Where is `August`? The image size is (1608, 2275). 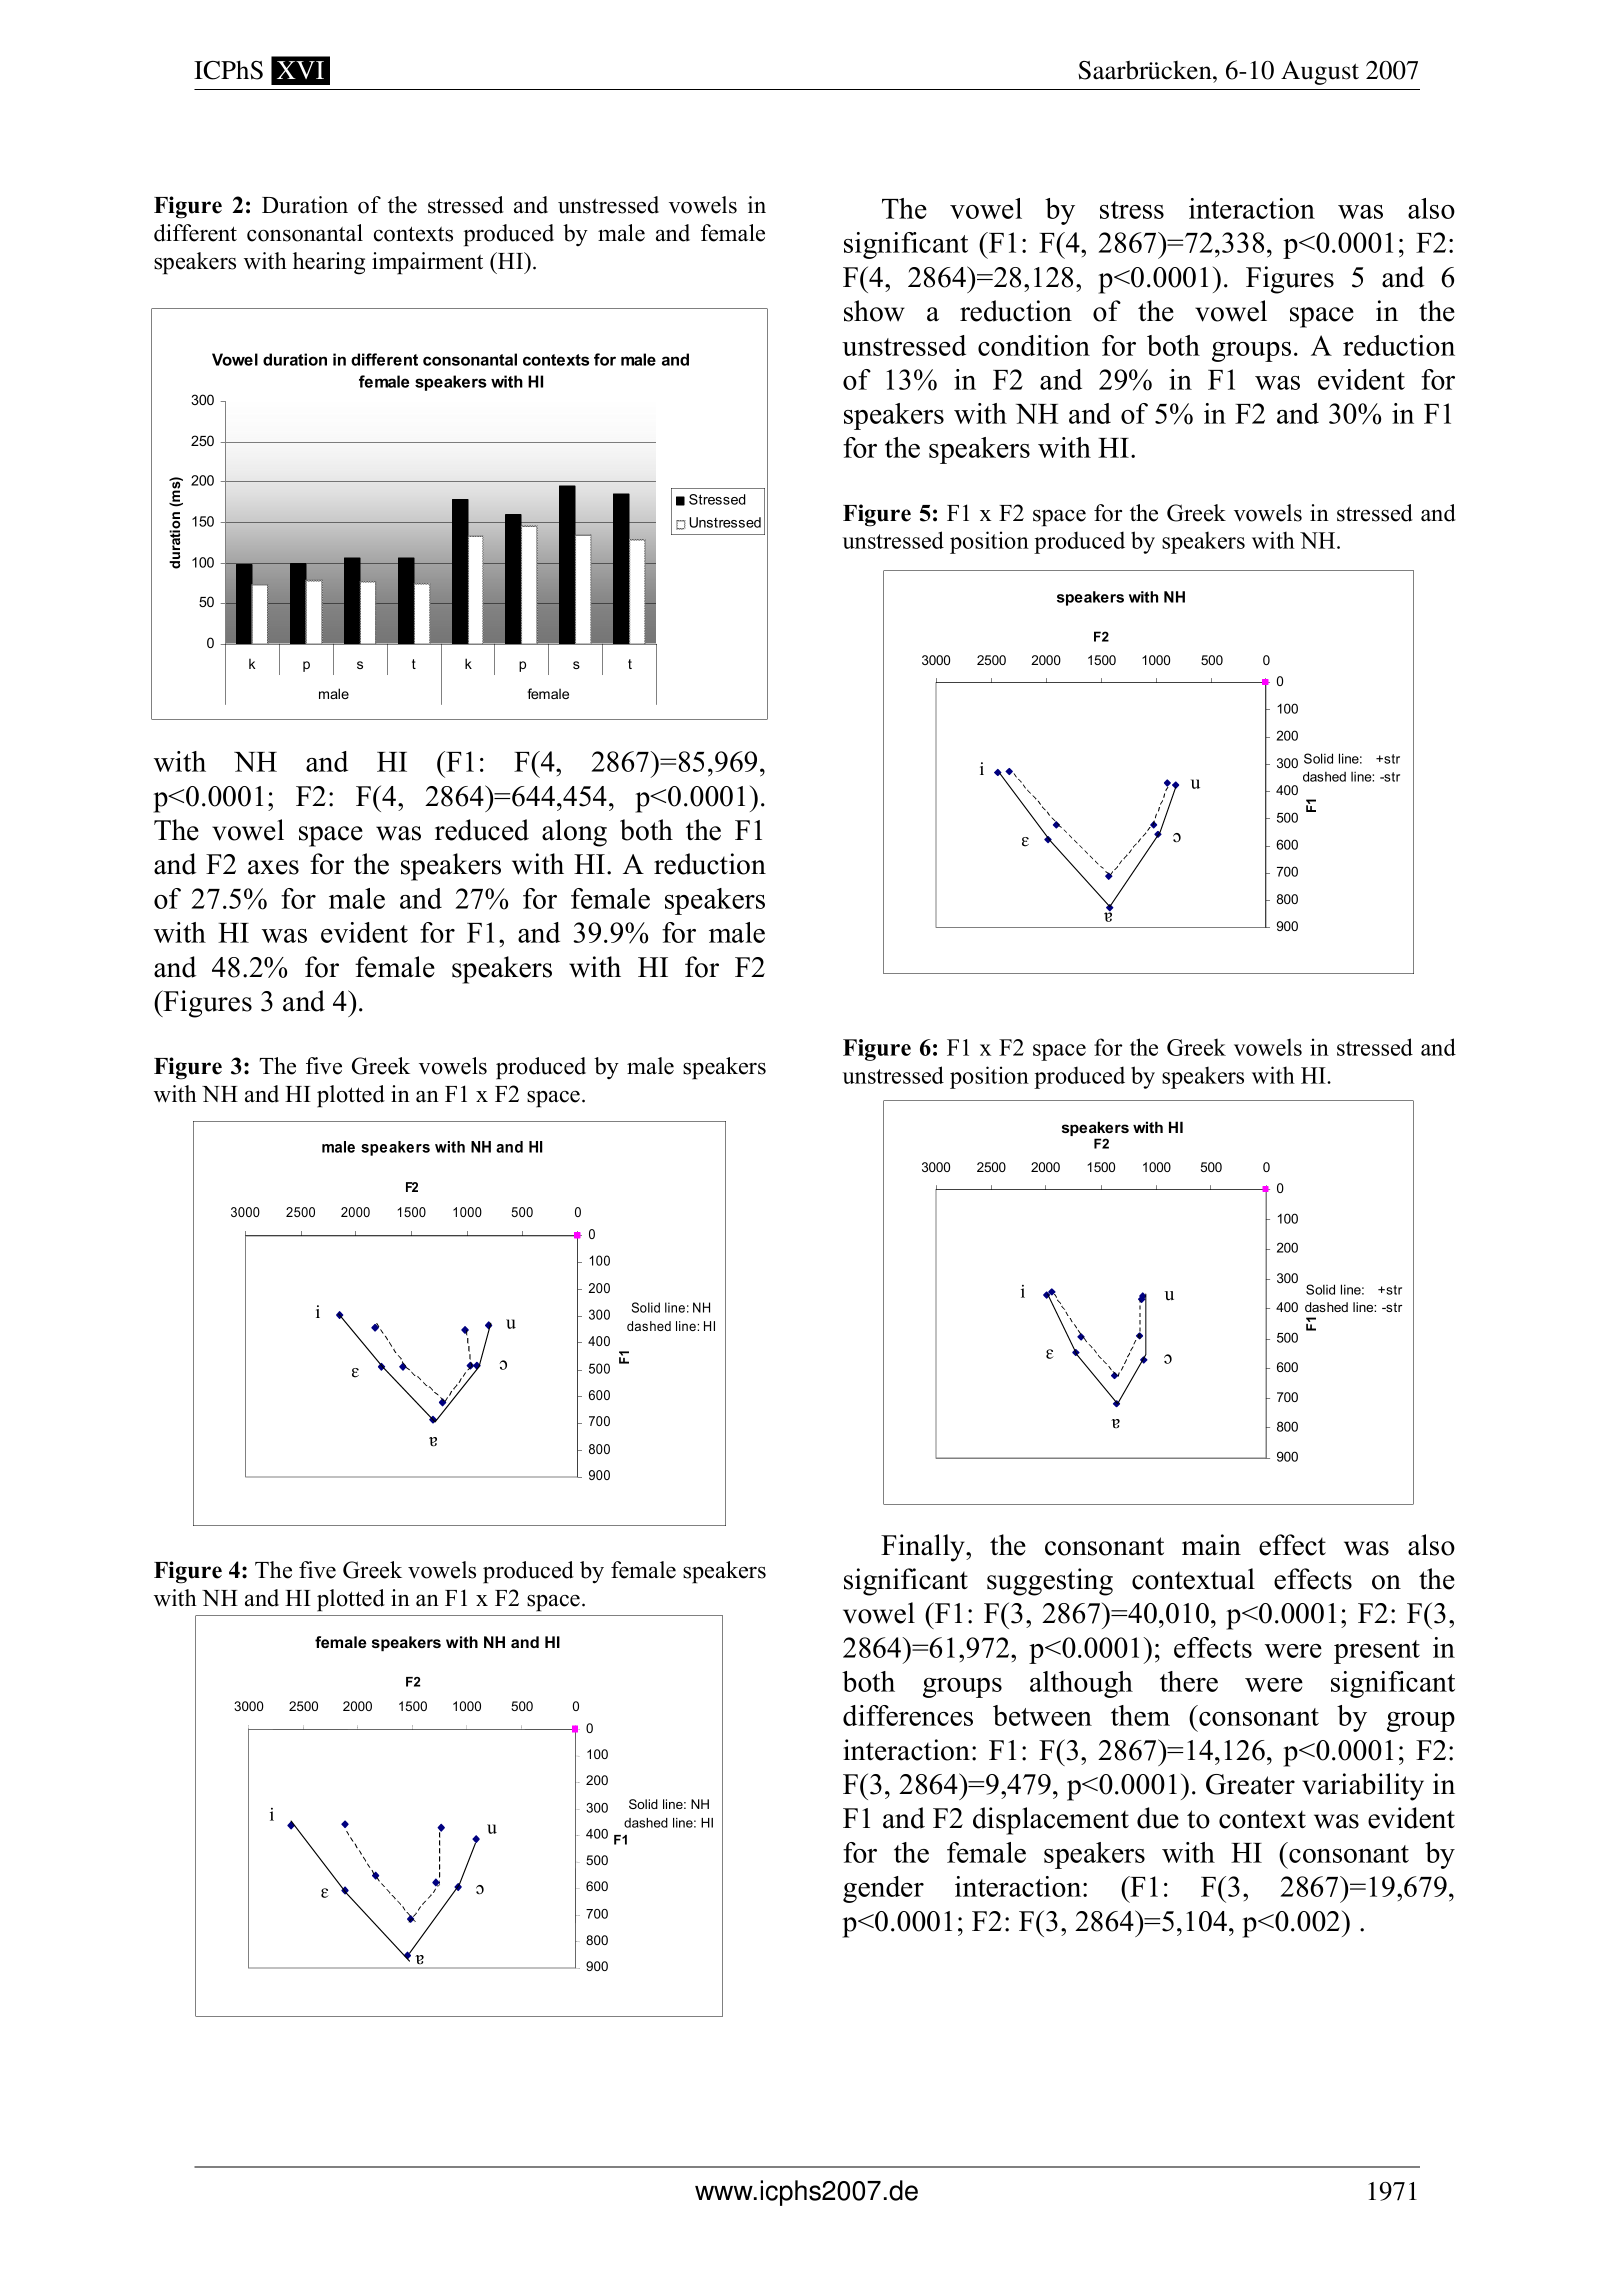 August is located at coordinates (1320, 73).
